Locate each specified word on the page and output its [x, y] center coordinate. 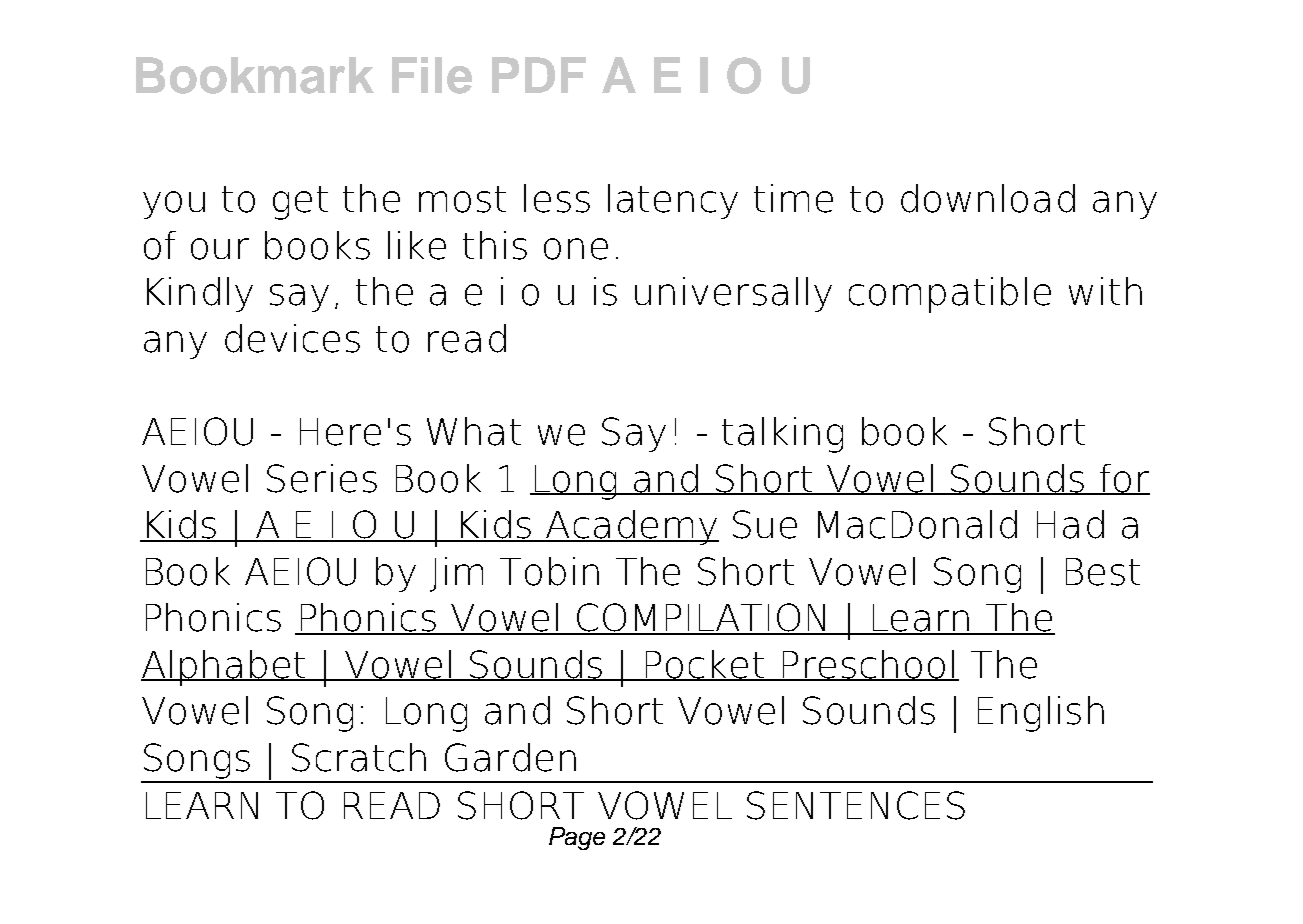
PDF [539, 75]
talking [782, 435]
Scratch [359, 757]
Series [322, 478]
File [432, 75]
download [988, 198]
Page [577, 838]
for [1123, 479]
